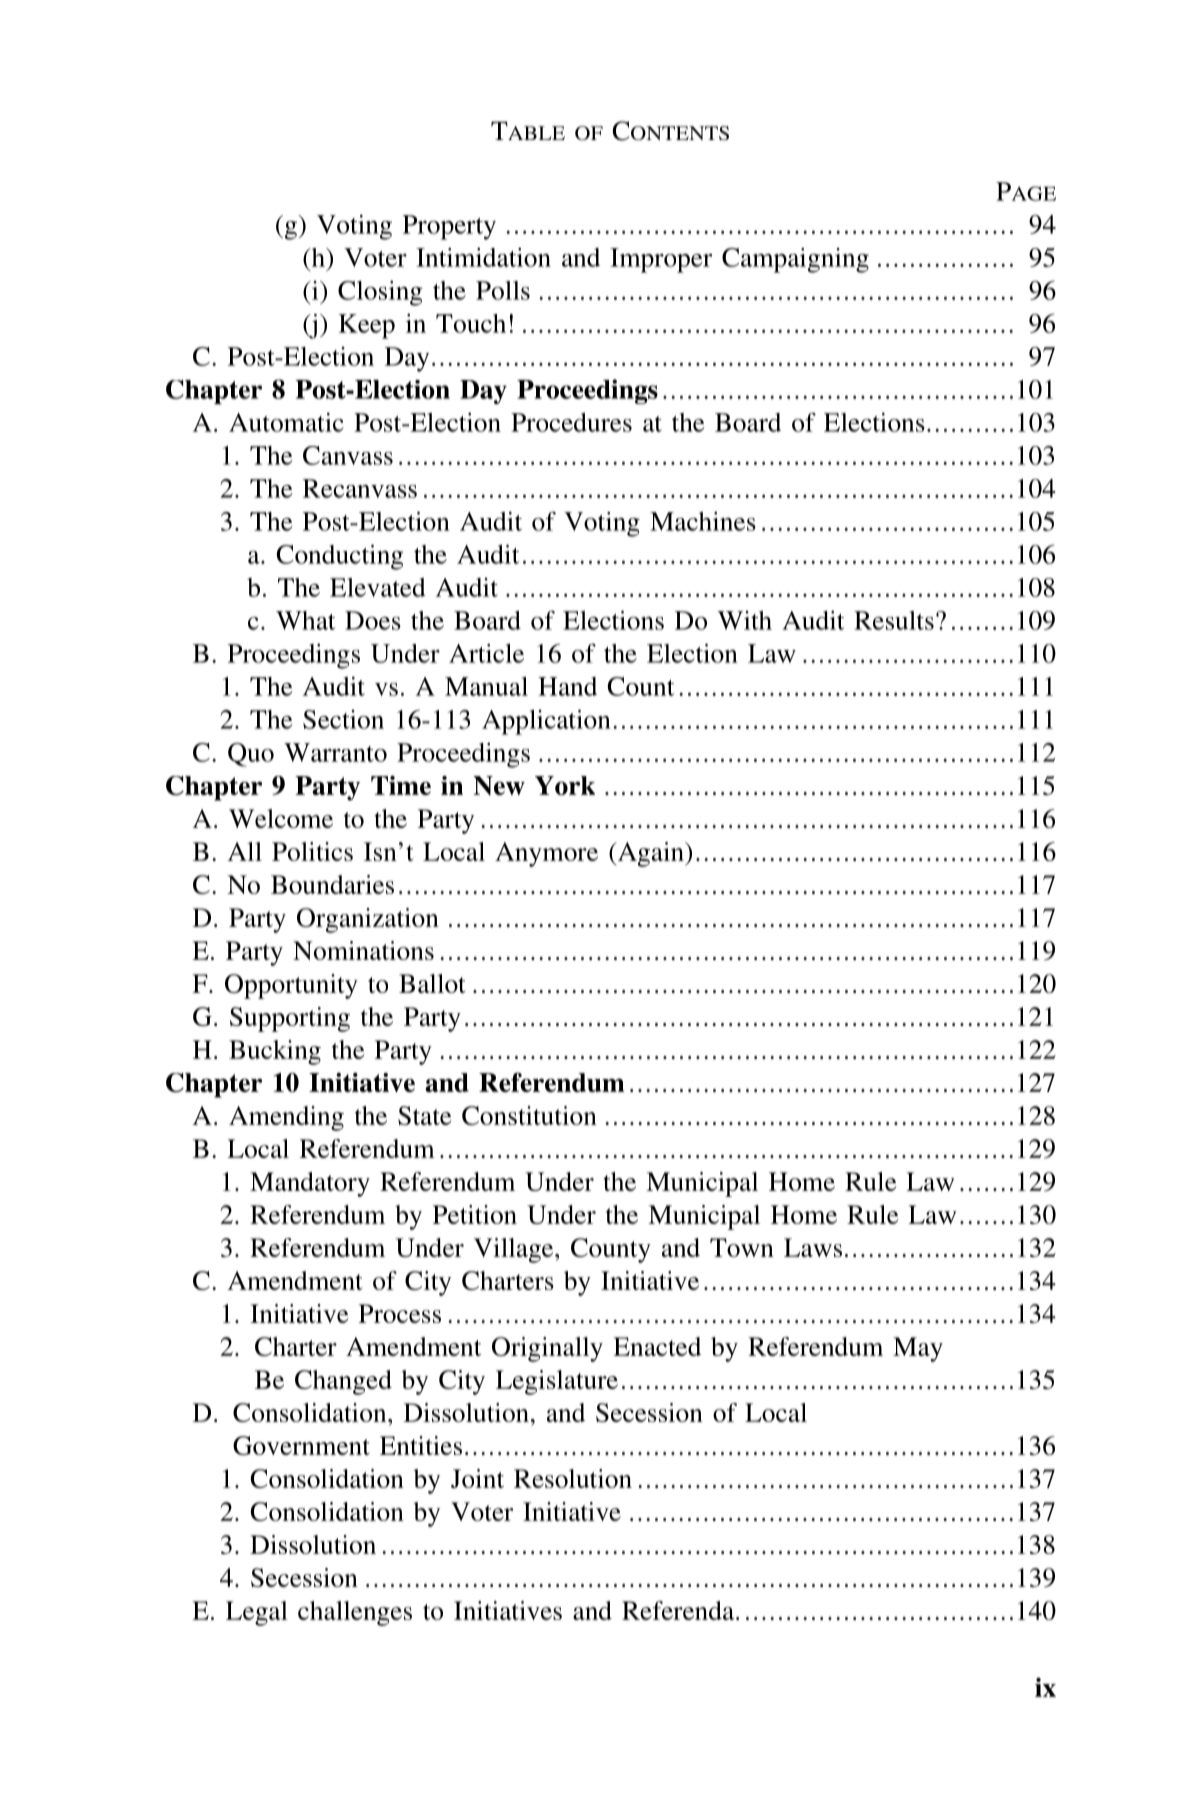  I want to click on Constitution, so click(529, 1115).
